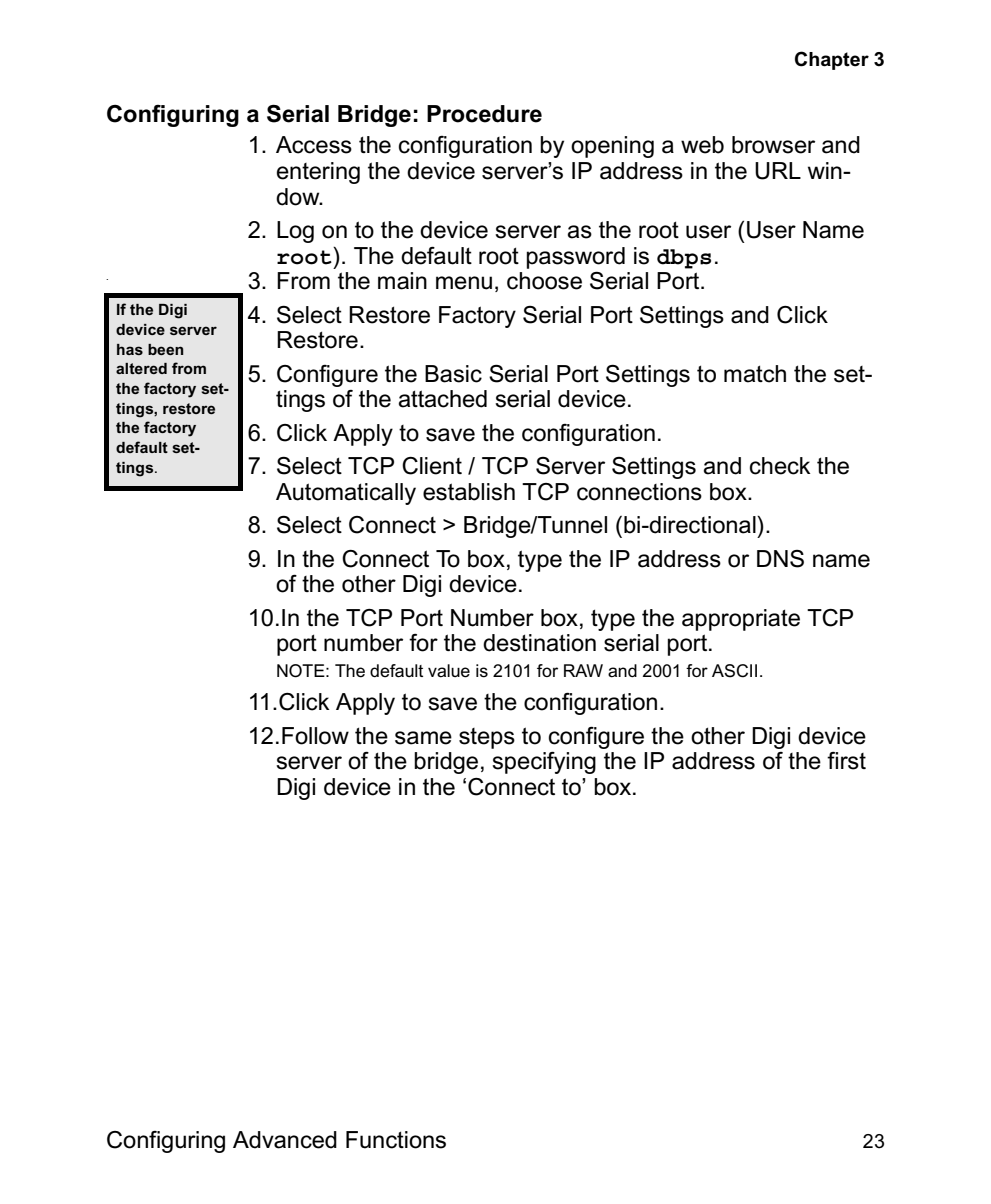  What do you see at coordinates (314, 145) in the screenshot?
I see `Access` at bounding box center [314, 145].
